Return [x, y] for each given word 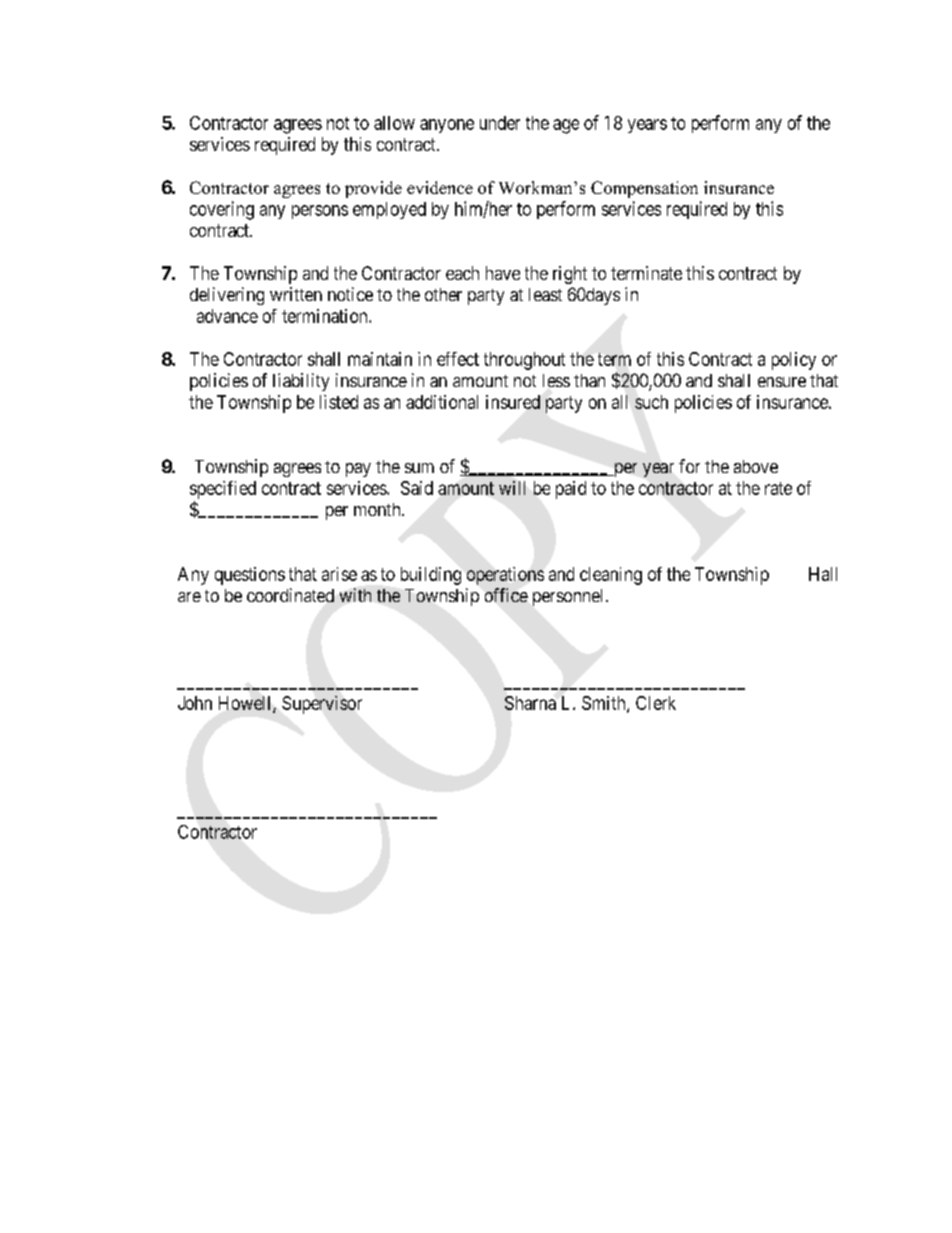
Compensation [644, 189]
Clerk [656, 703]
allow [394, 123]
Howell [246, 704]
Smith [605, 704]
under [500, 123]
